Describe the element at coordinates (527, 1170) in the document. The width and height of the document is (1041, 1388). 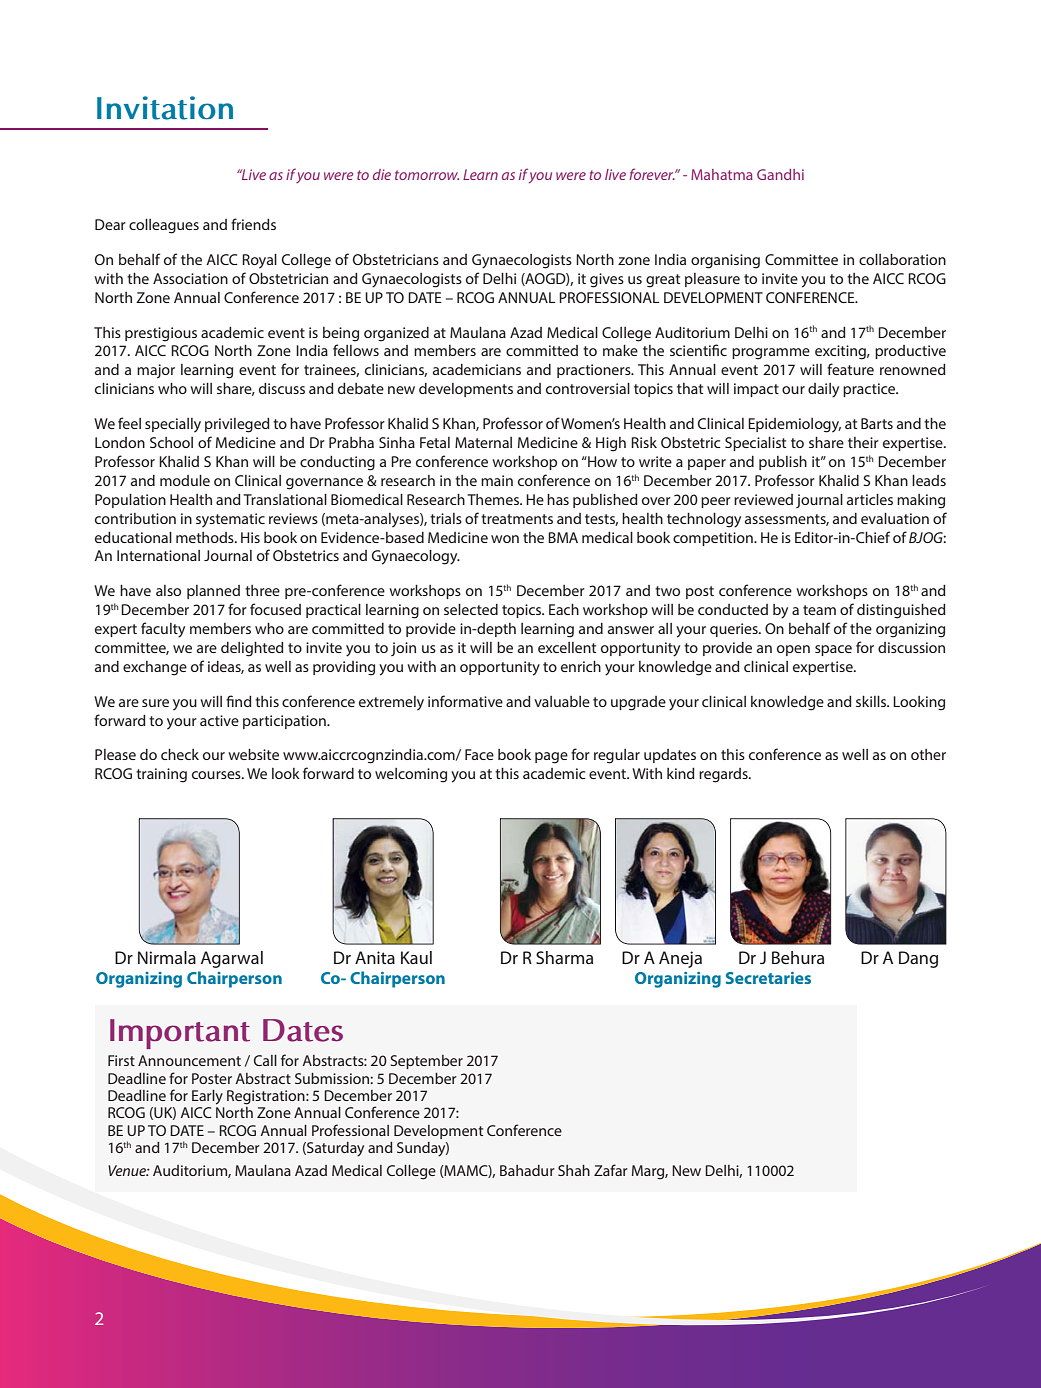
I see `Bahadur` at that location.
